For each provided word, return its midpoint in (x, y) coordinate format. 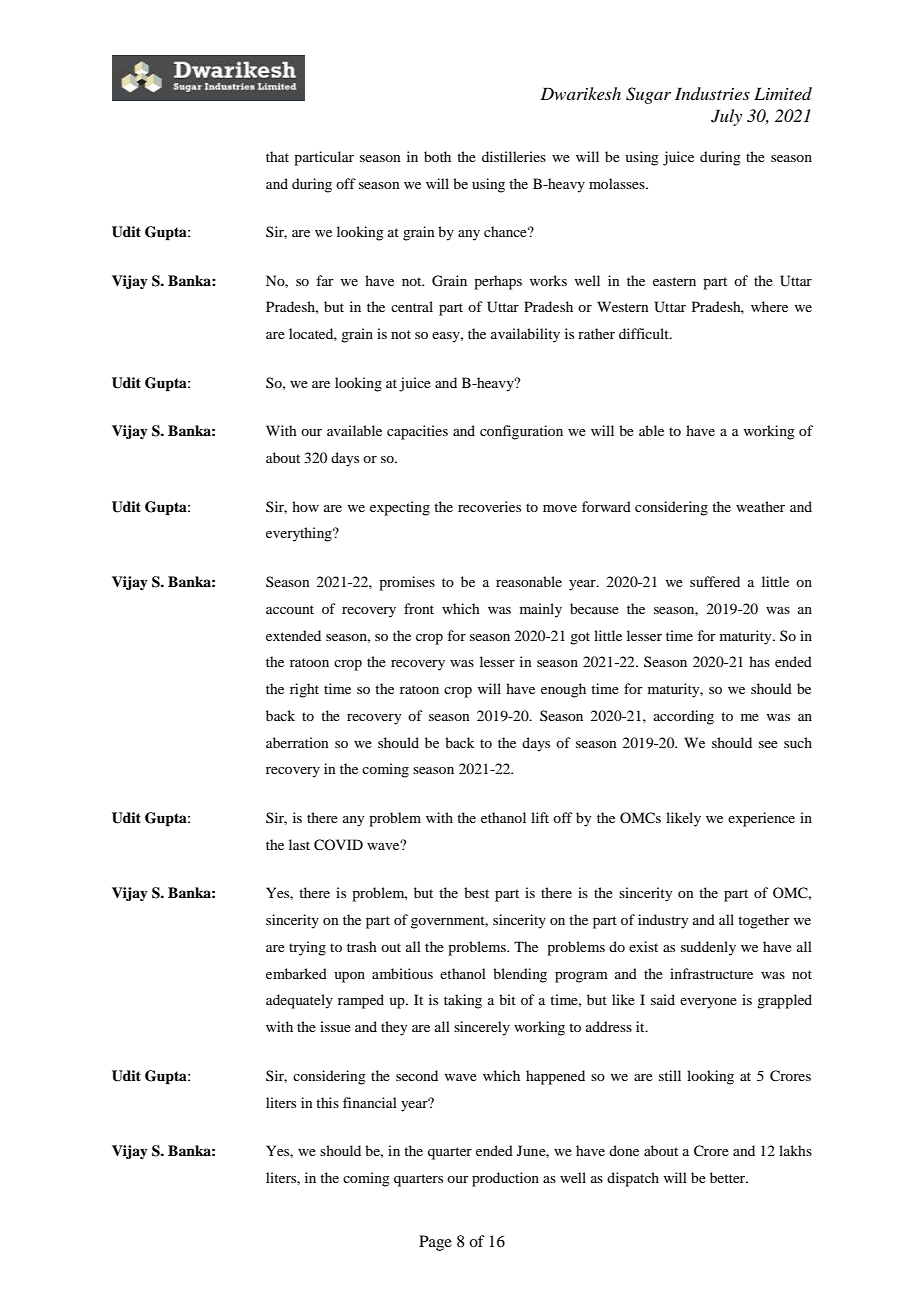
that (277, 156)
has (759, 661)
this (327, 1102)
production (505, 1179)
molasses (618, 183)
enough (563, 690)
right (304, 690)
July (726, 117)
